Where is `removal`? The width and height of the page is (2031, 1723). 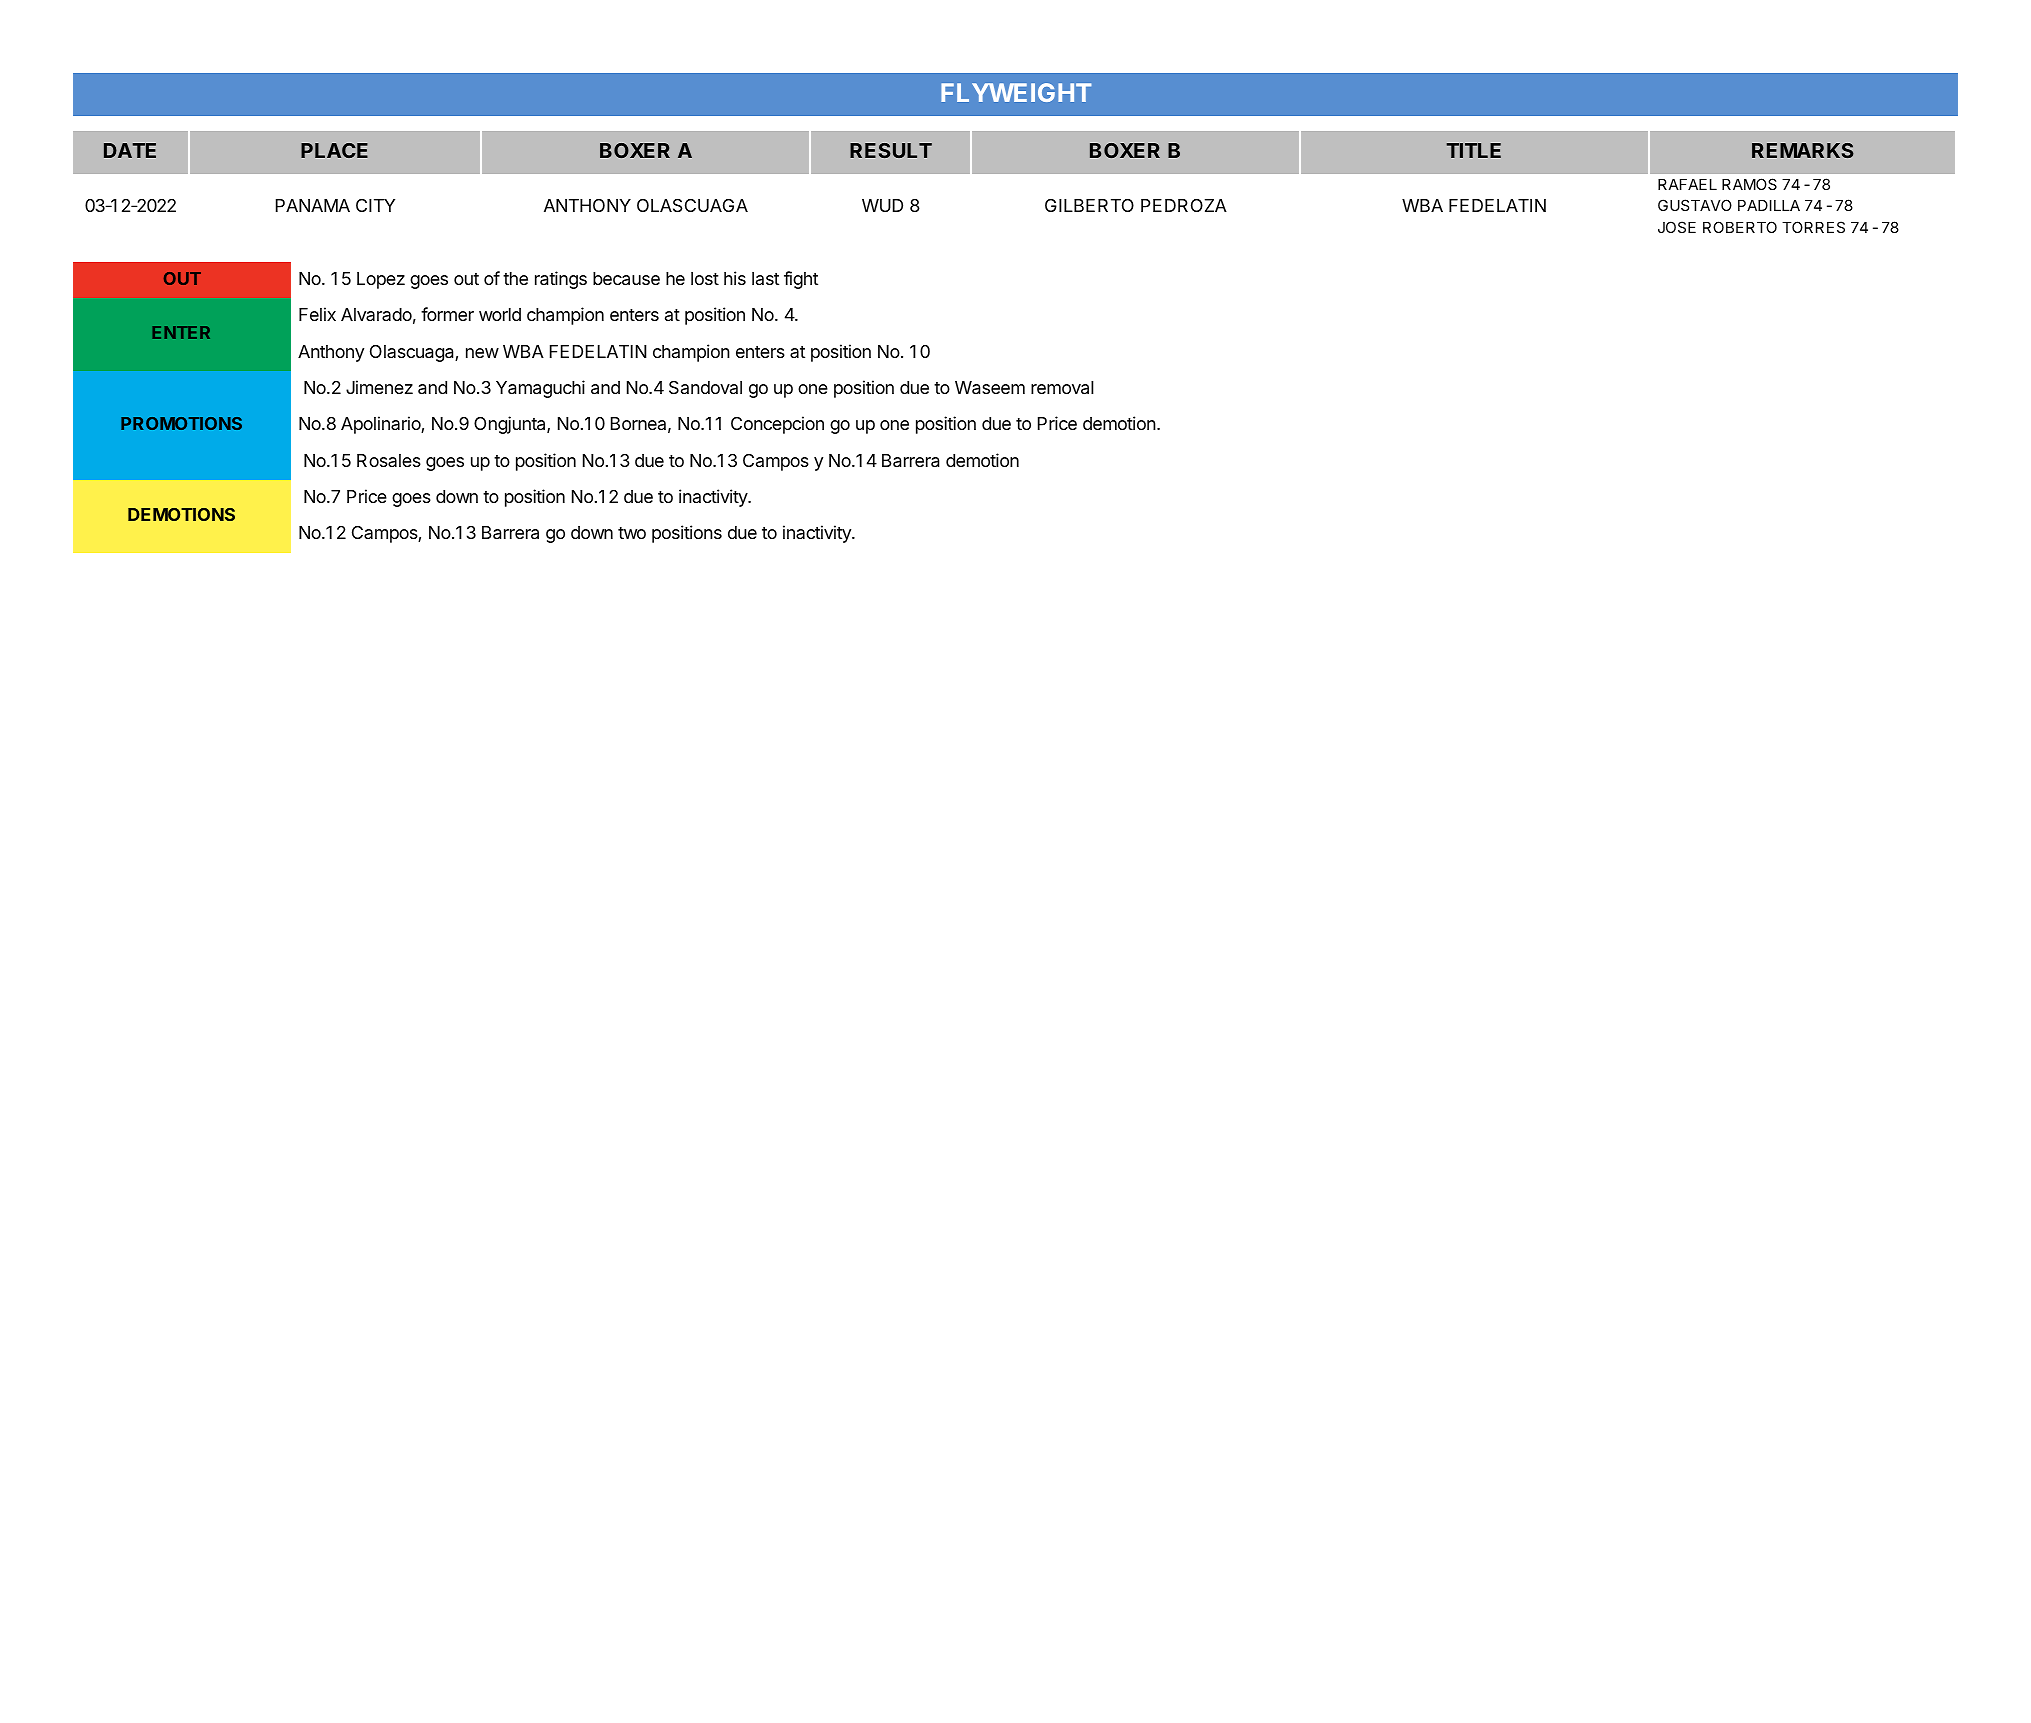
removal is located at coordinates (1062, 388).
